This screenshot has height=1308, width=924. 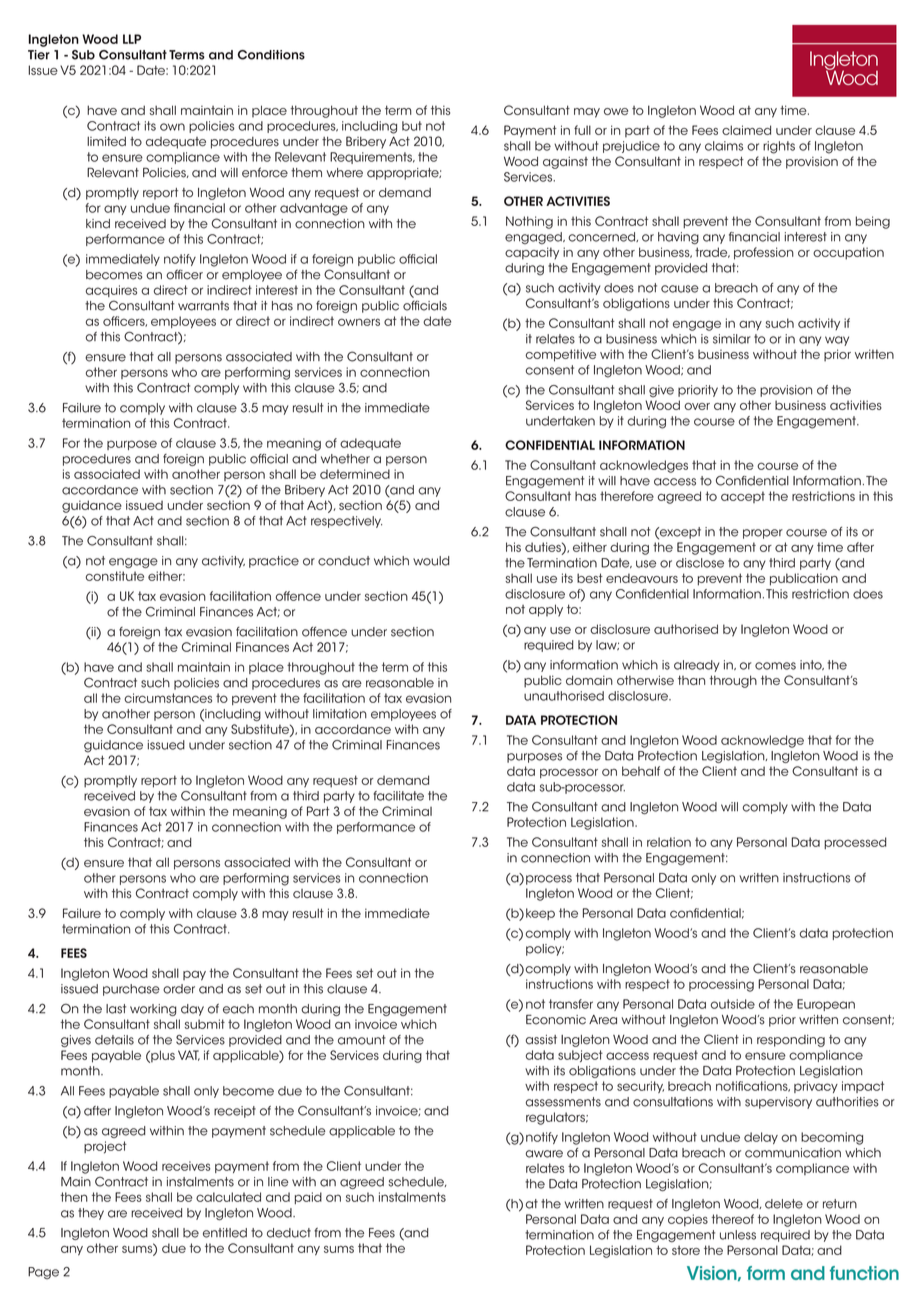 I want to click on accept, so click(x=743, y=497).
